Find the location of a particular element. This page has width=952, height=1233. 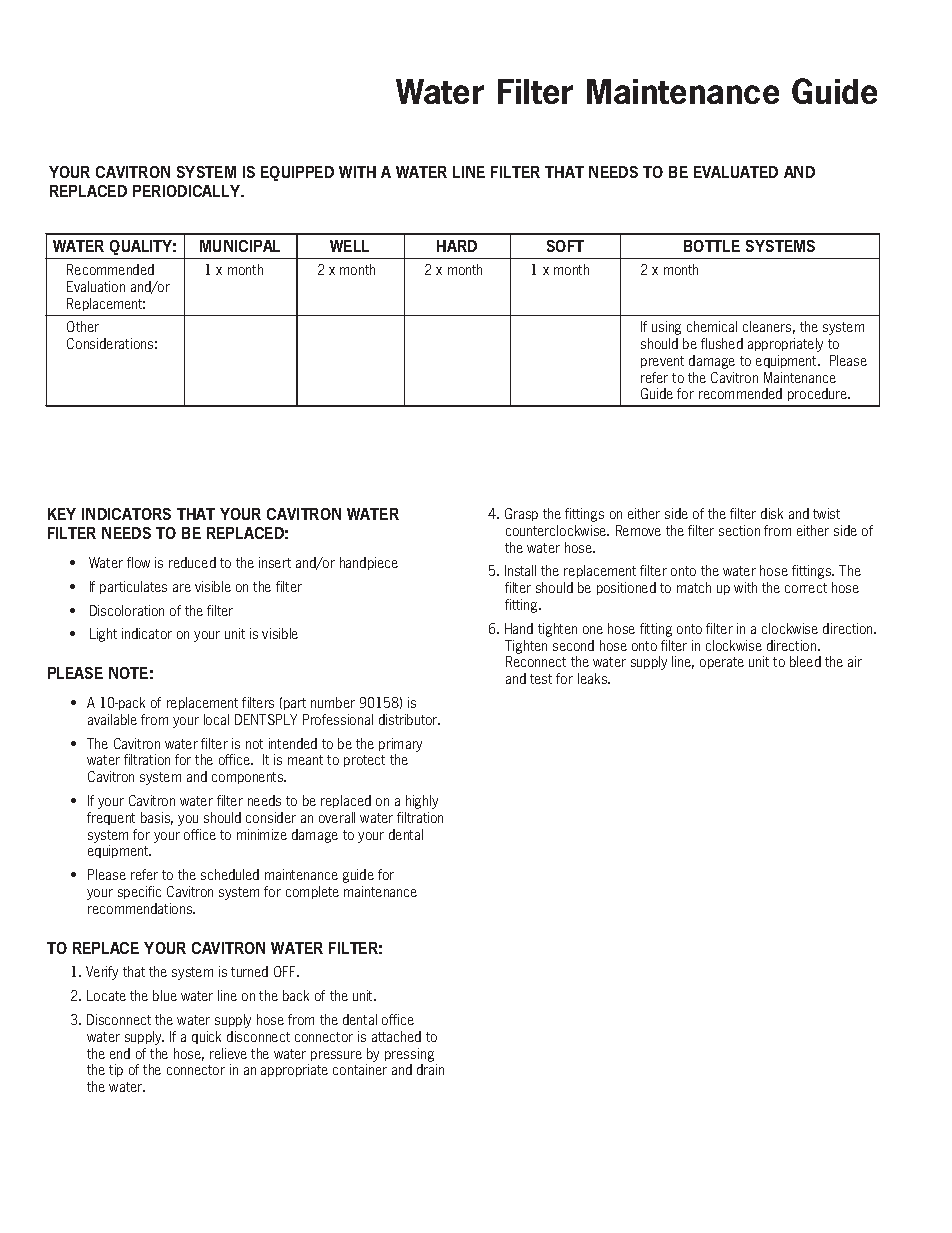

pressing is located at coordinates (409, 1055).
